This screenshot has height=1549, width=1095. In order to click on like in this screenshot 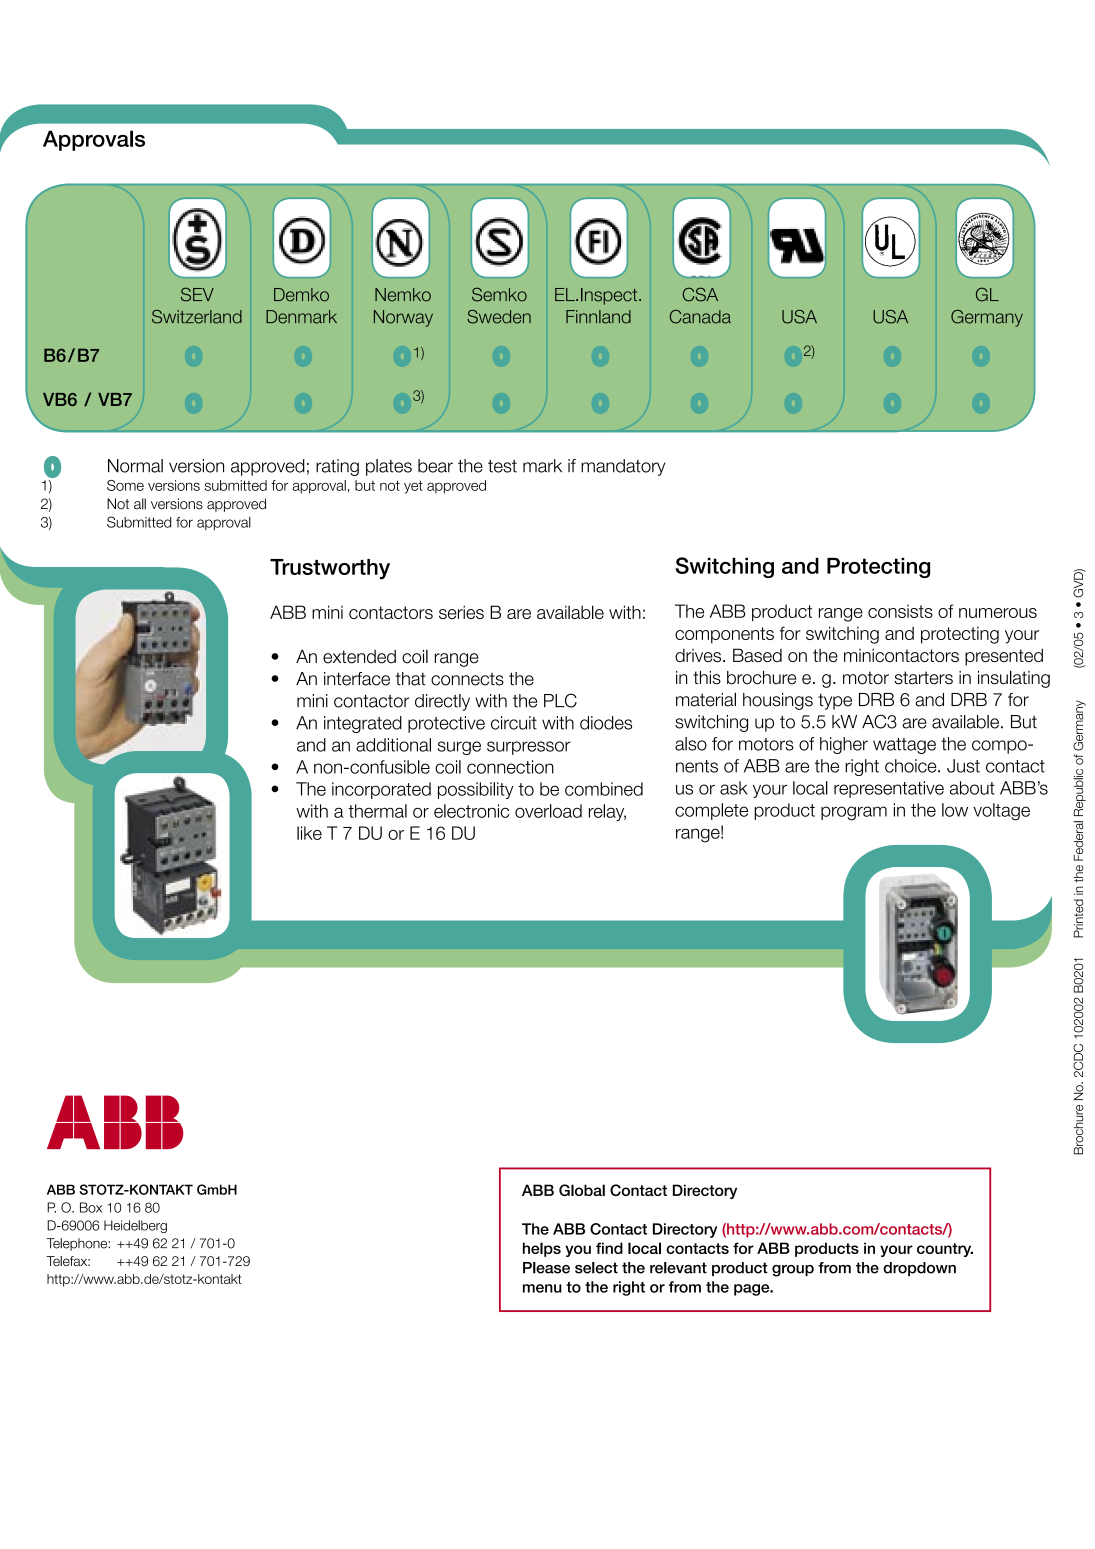, I will do `click(309, 833)`.
